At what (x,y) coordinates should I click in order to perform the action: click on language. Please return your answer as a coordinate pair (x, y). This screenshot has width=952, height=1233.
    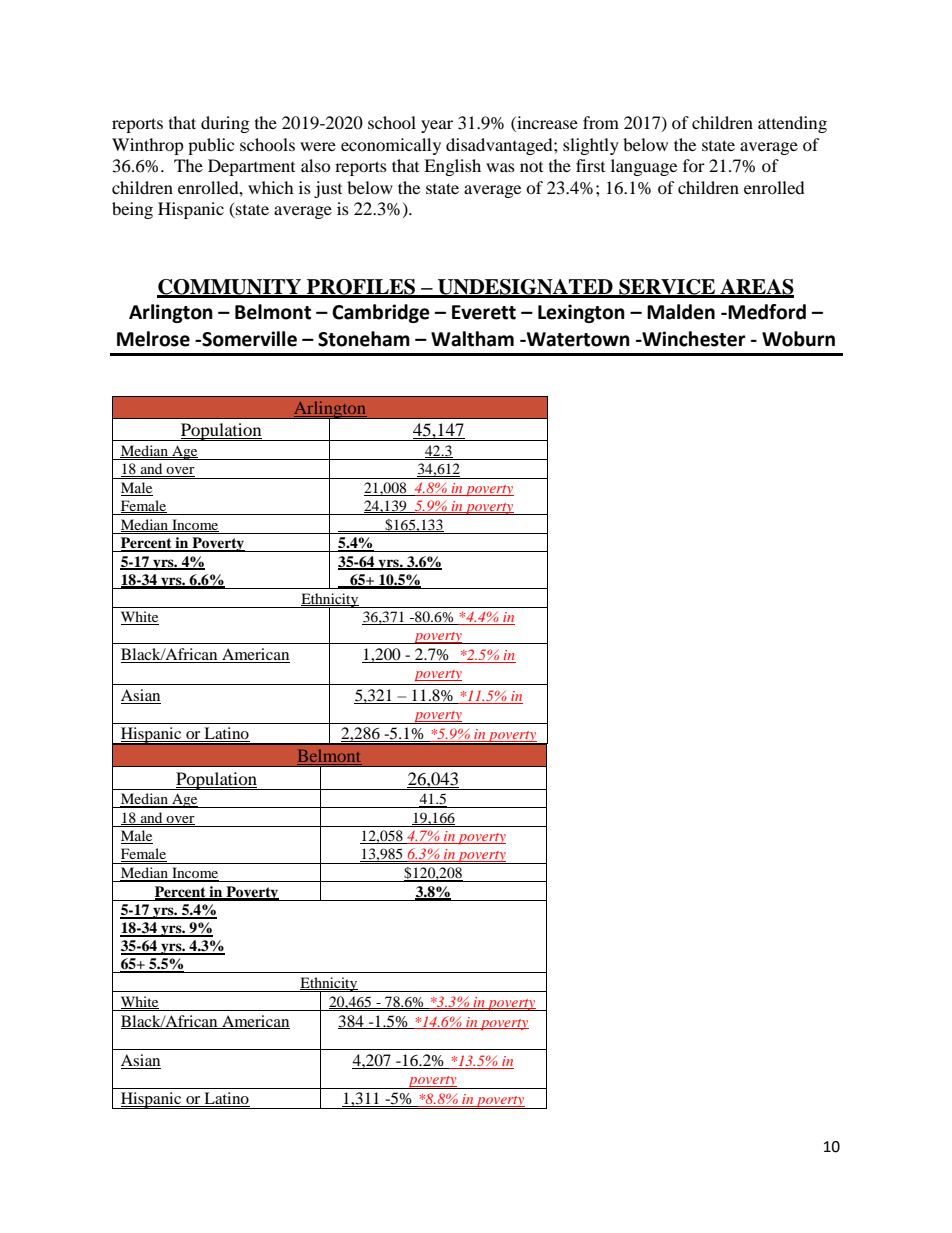
    Looking at the image, I should click on (644, 167).
